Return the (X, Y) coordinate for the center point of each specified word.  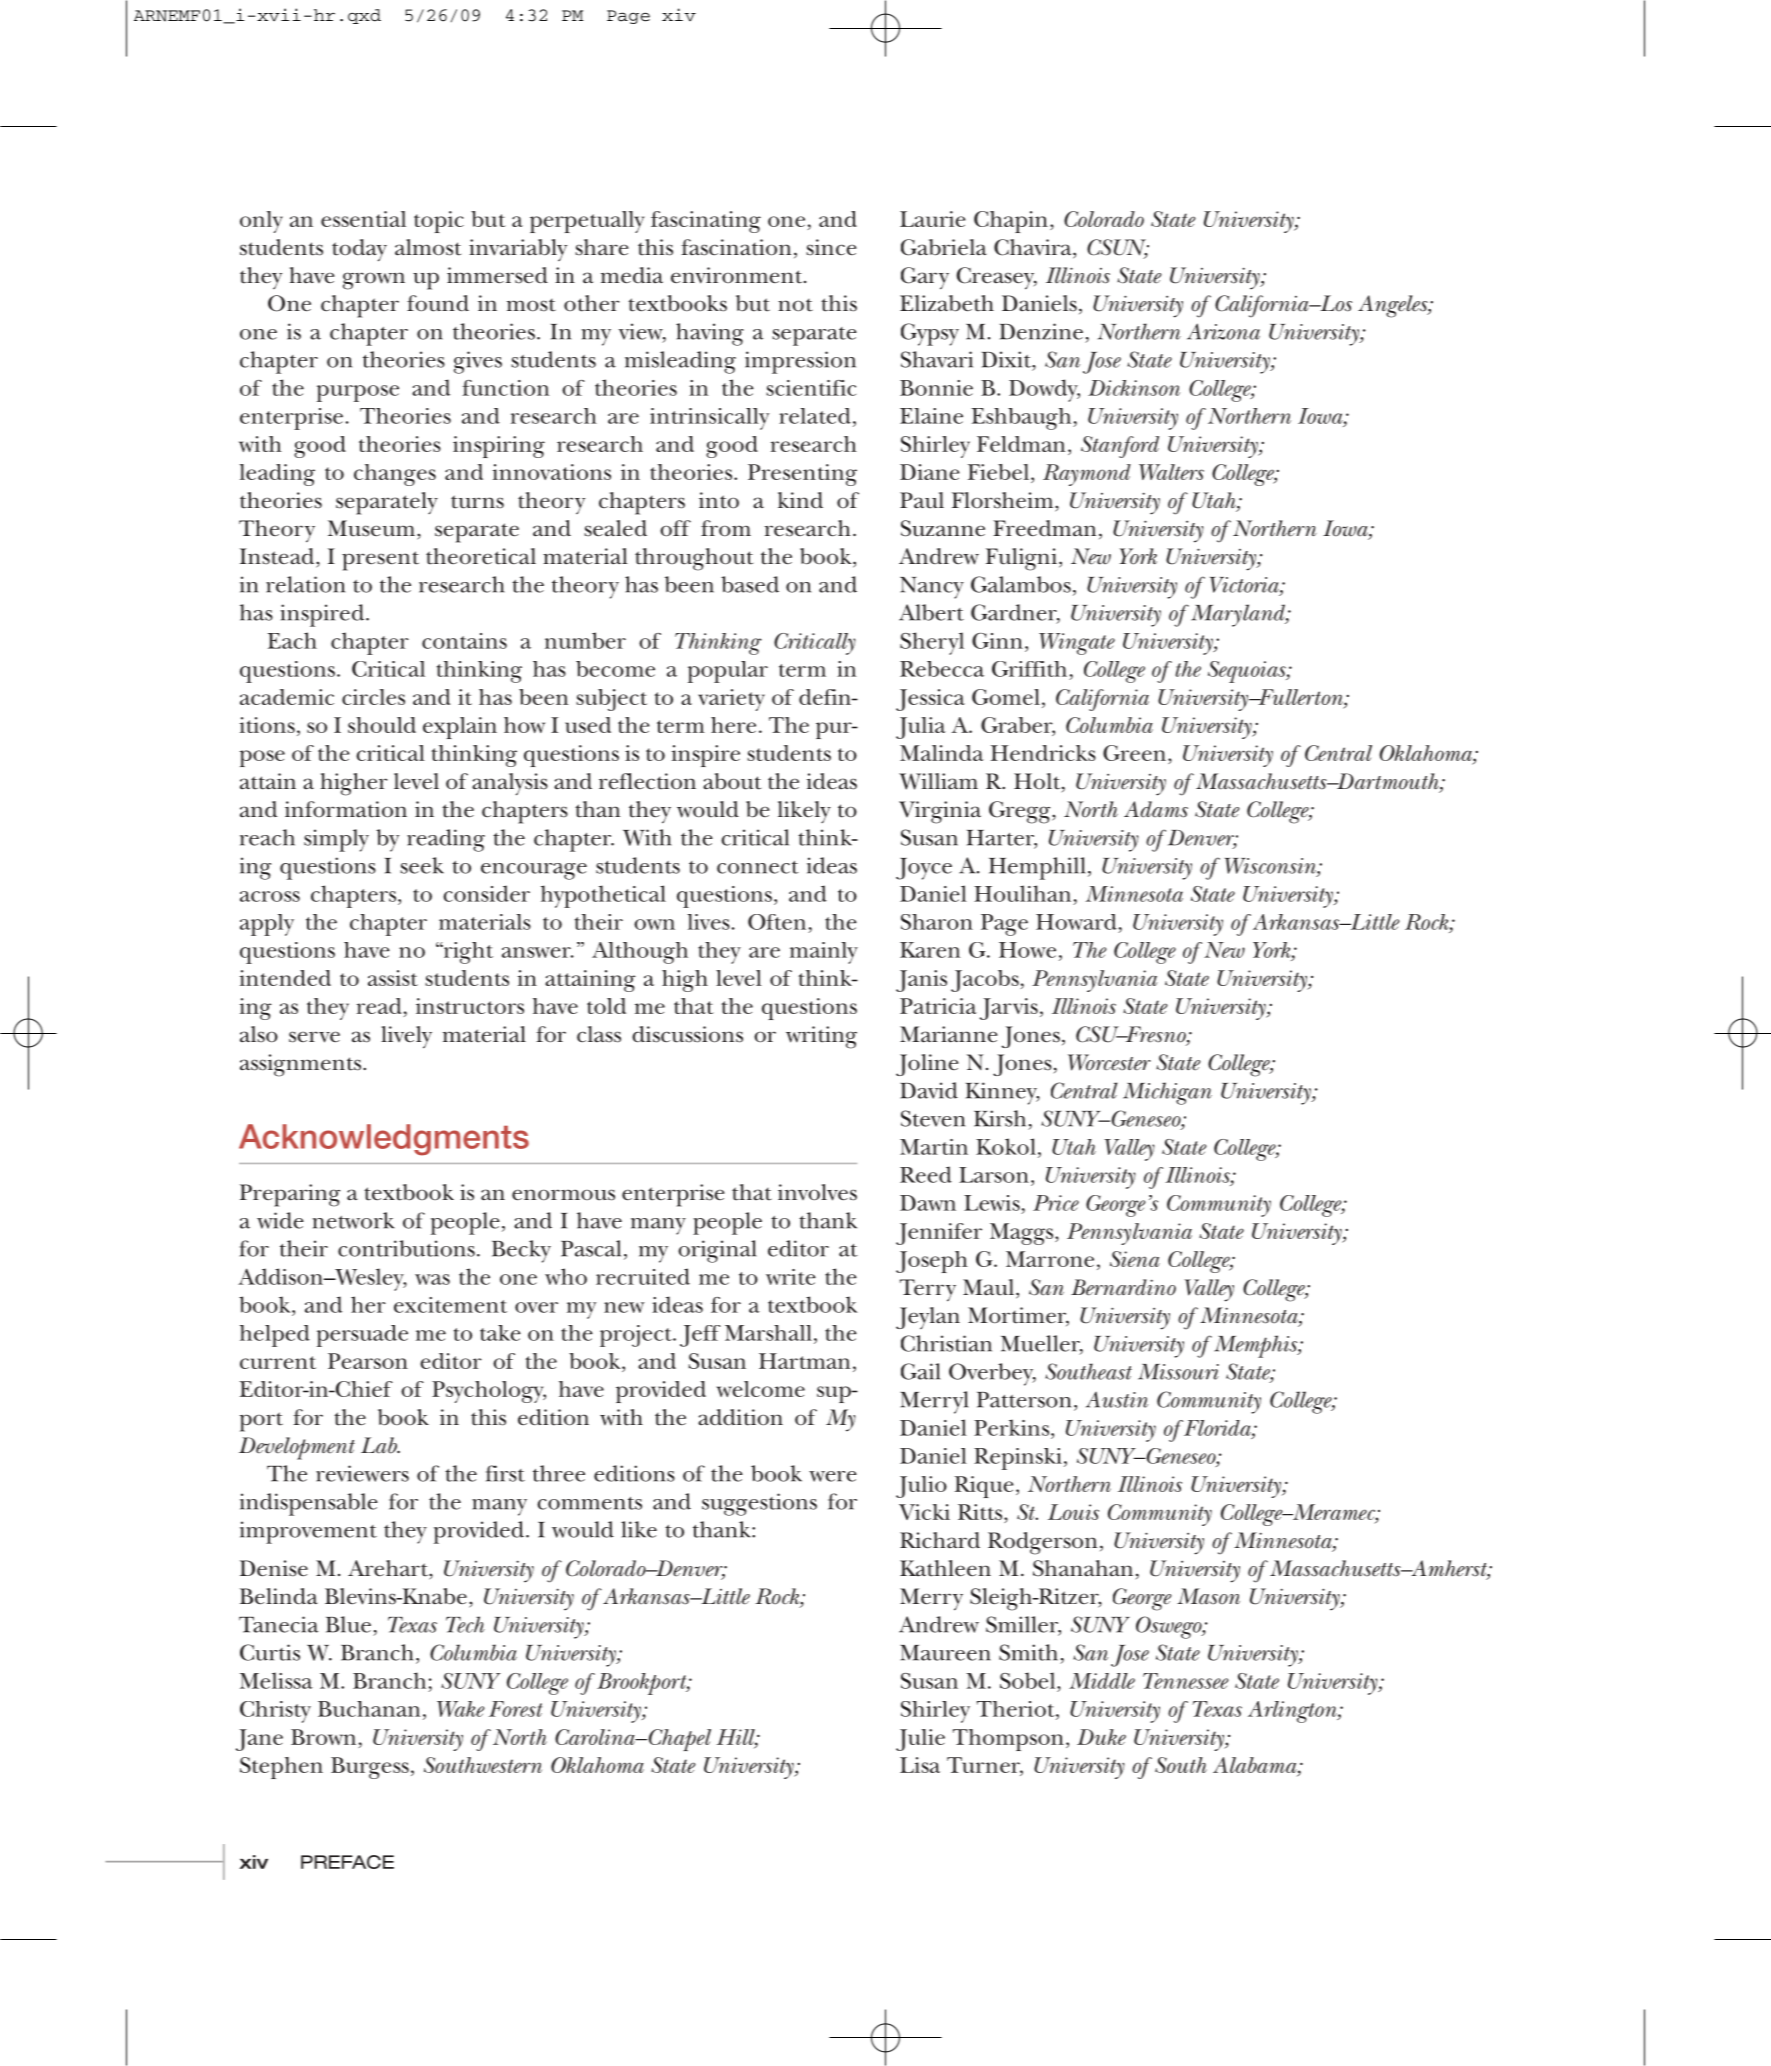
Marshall (768, 1333)
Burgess (370, 1768)
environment (738, 275)
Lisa (920, 1765)
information (346, 809)
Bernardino (1123, 1287)
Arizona (1223, 331)
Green (1134, 753)
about (732, 781)
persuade (362, 1336)
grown (374, 281)
